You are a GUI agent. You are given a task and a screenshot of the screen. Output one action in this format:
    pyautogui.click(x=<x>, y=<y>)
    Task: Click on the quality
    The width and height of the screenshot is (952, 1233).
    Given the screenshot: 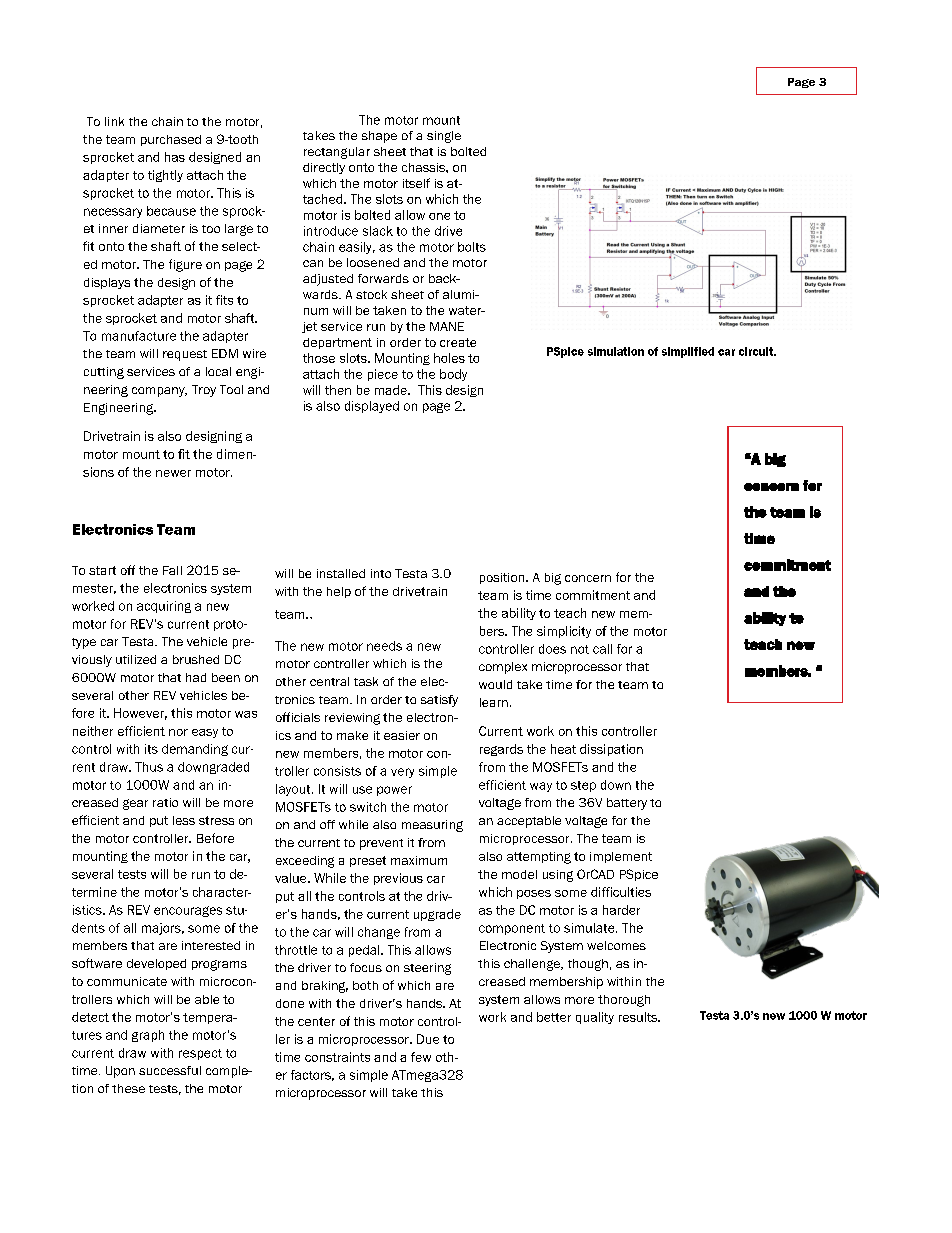 What is the action you would take?
    pyautogui.click(x=595, y=1018)
